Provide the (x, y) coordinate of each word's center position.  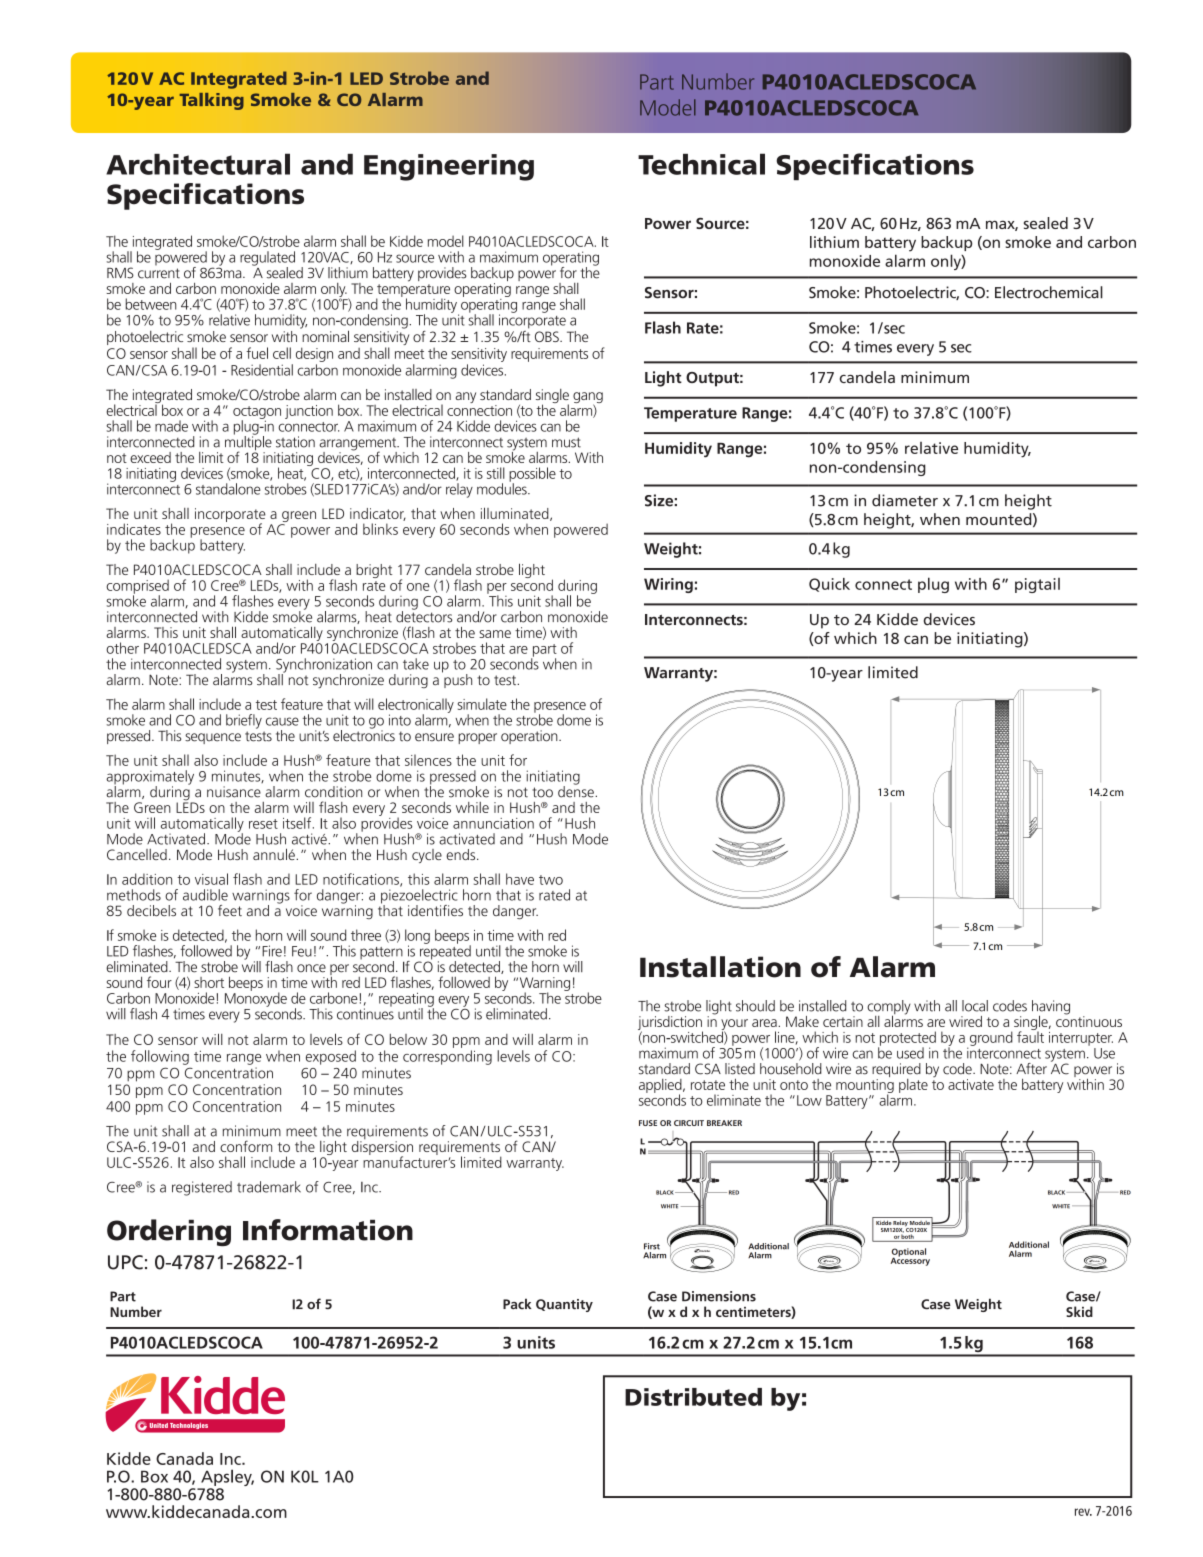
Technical (701, 164)
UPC (125, 1262)
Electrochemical (1049, 292)
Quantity (564, 1305)
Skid (1079, 1311)
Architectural (198, 164)
